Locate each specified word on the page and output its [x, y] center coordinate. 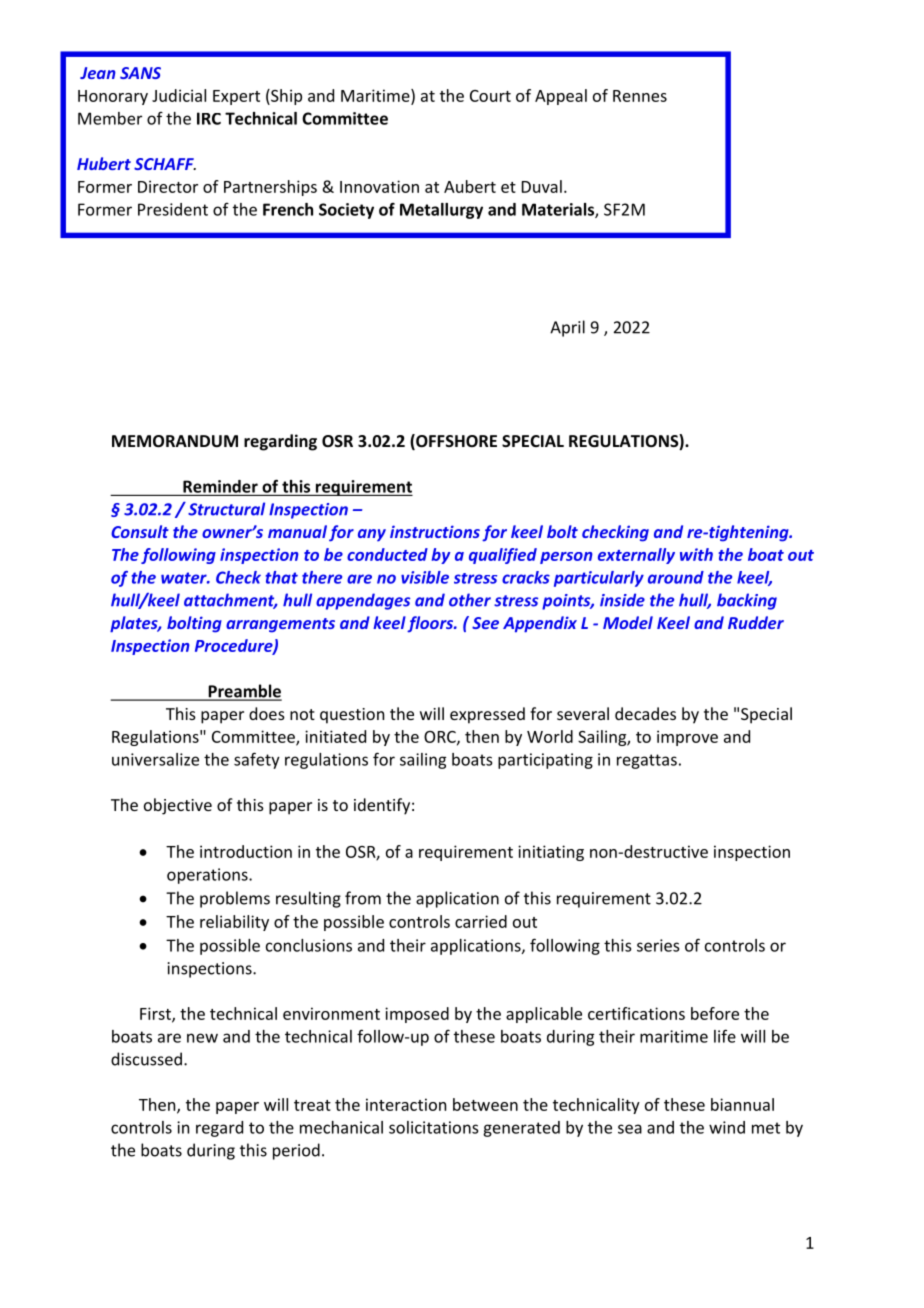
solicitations [433, 1127]
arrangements [280, 625]
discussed [146, 1059]
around [676, 577]
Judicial [179, 95]
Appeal [561, 97]
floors [431, 624]
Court [490, 96]
